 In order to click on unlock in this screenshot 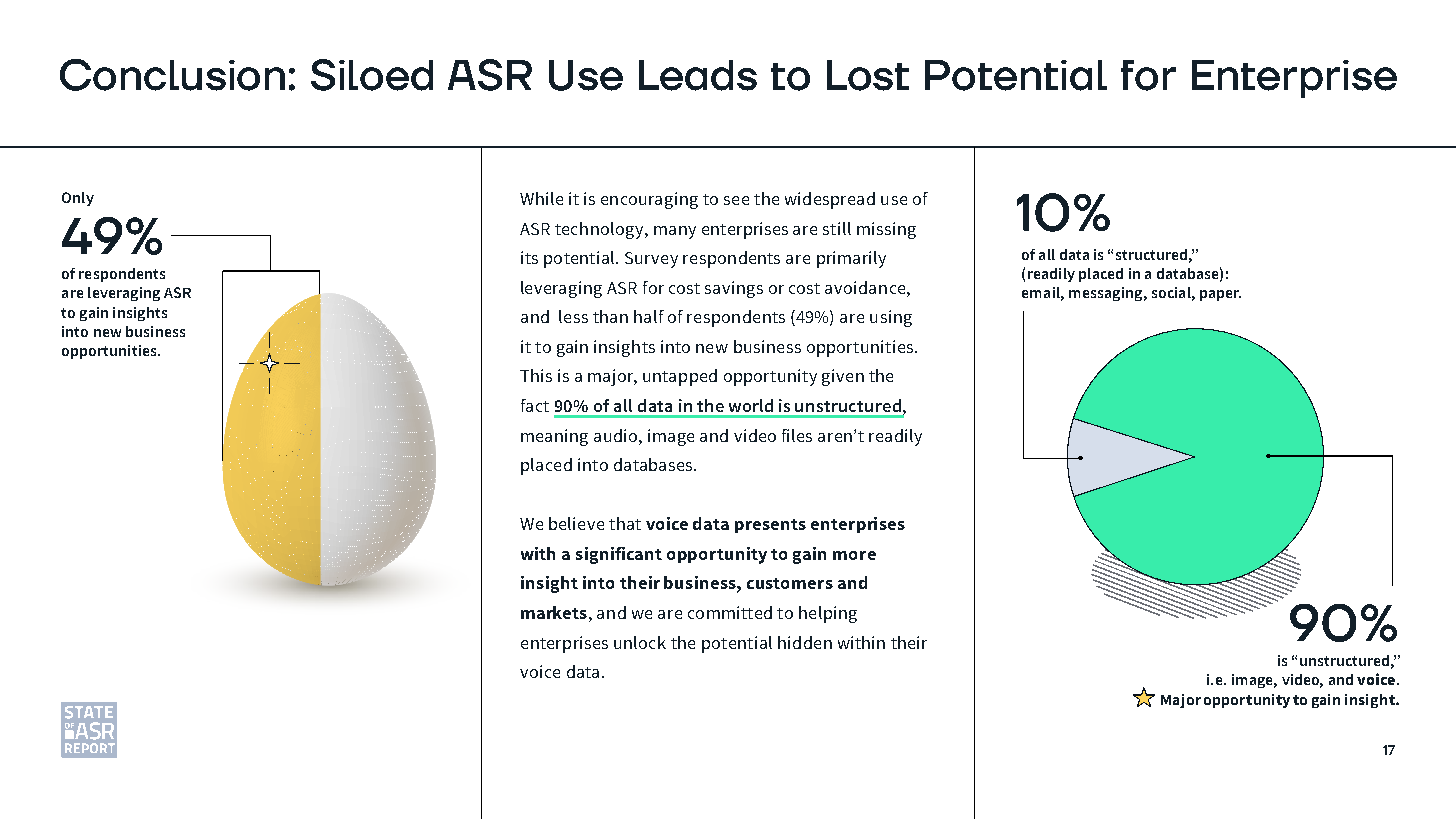, I will do `click(640, 642)`.
